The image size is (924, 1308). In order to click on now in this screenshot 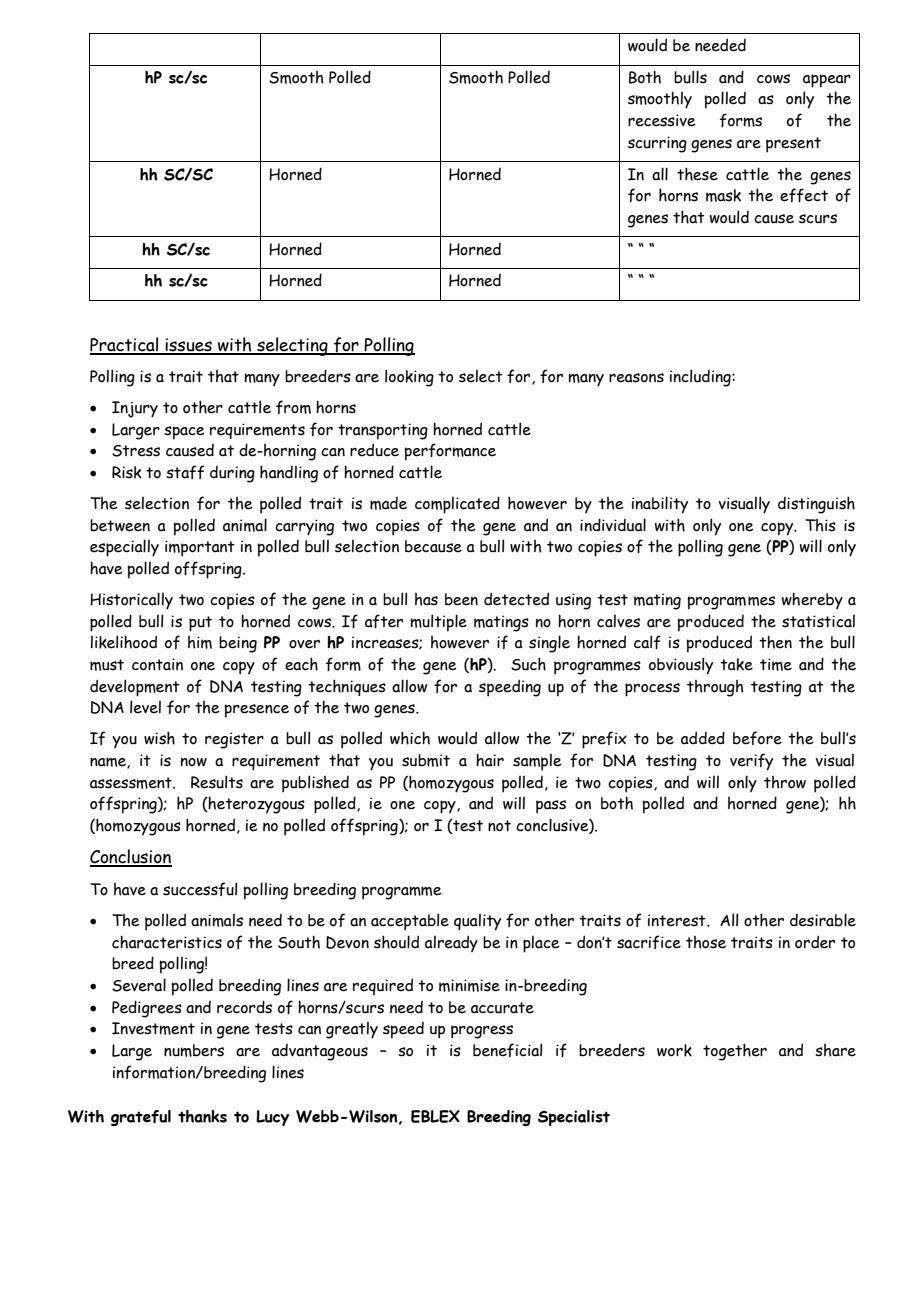, I will do `click(194, 762)`.
